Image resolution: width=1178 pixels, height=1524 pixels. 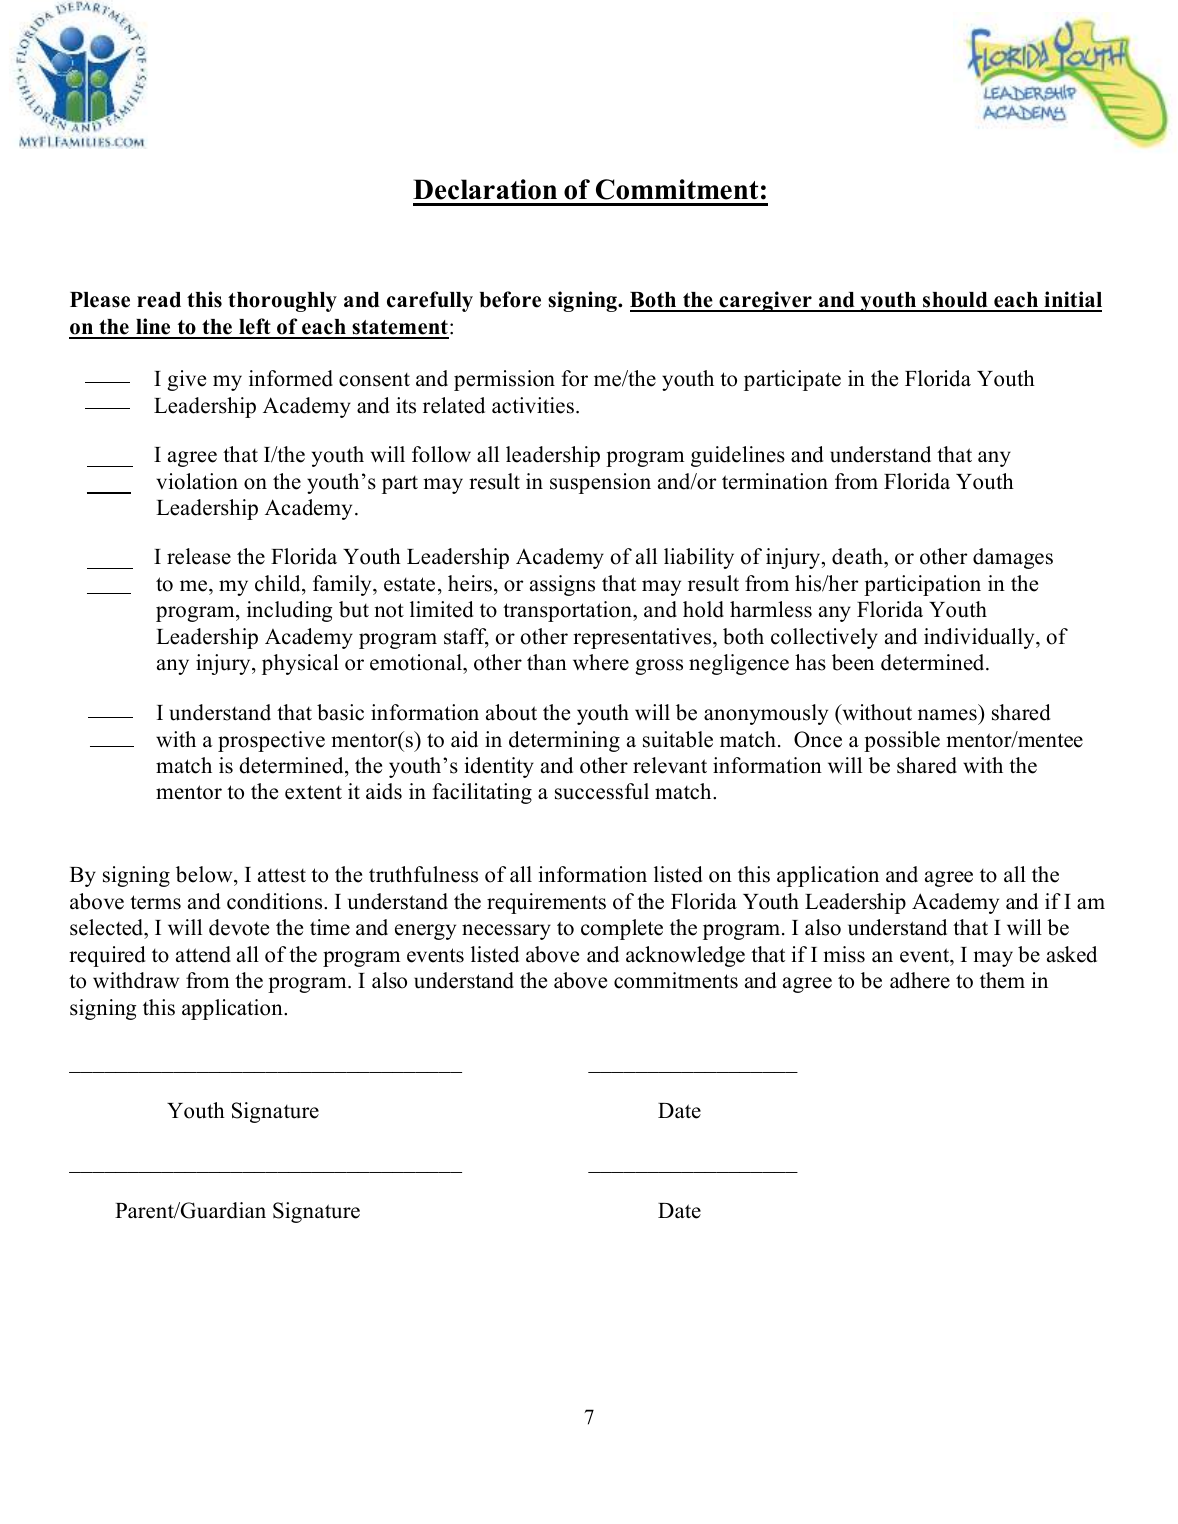 What do you see at coordinates (485, 189) in the document?
I see `Declaration` at bounding box center [485, 189].
